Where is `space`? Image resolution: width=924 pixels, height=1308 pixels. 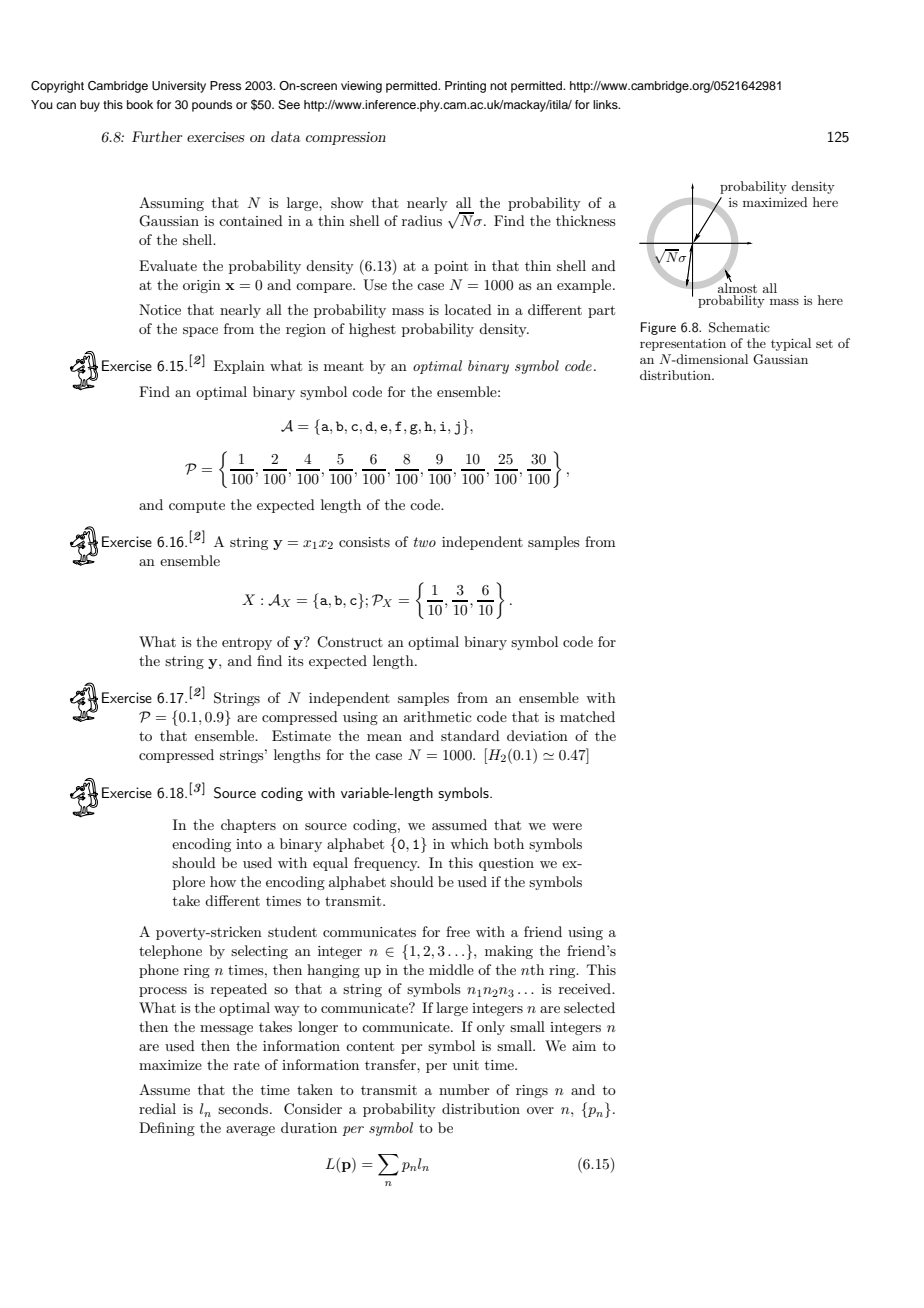
space is located at coordinates (200, 332).
